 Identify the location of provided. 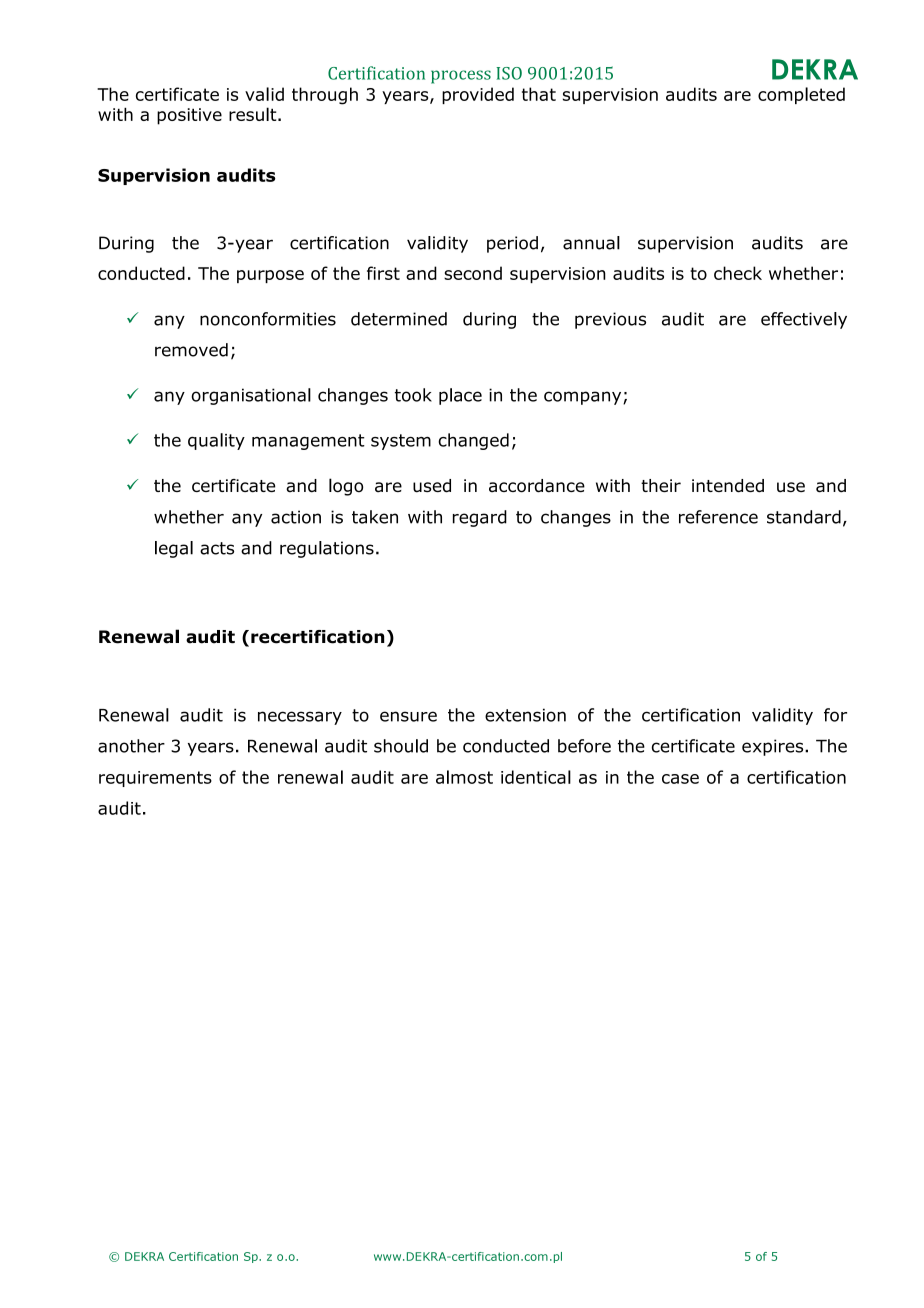
(478, 95).
